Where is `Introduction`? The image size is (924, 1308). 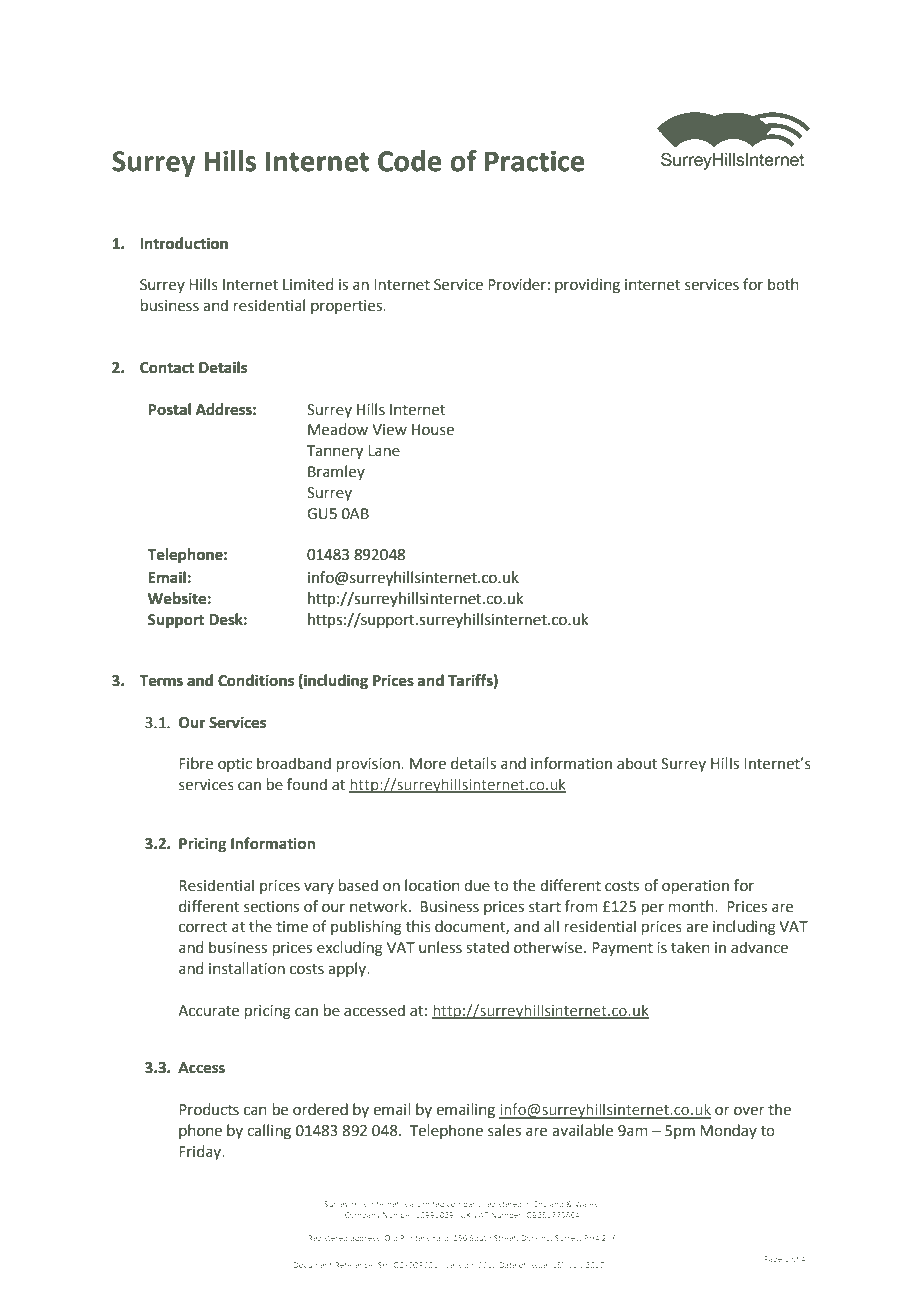 Introduction is located at coordinates (184, 243).
